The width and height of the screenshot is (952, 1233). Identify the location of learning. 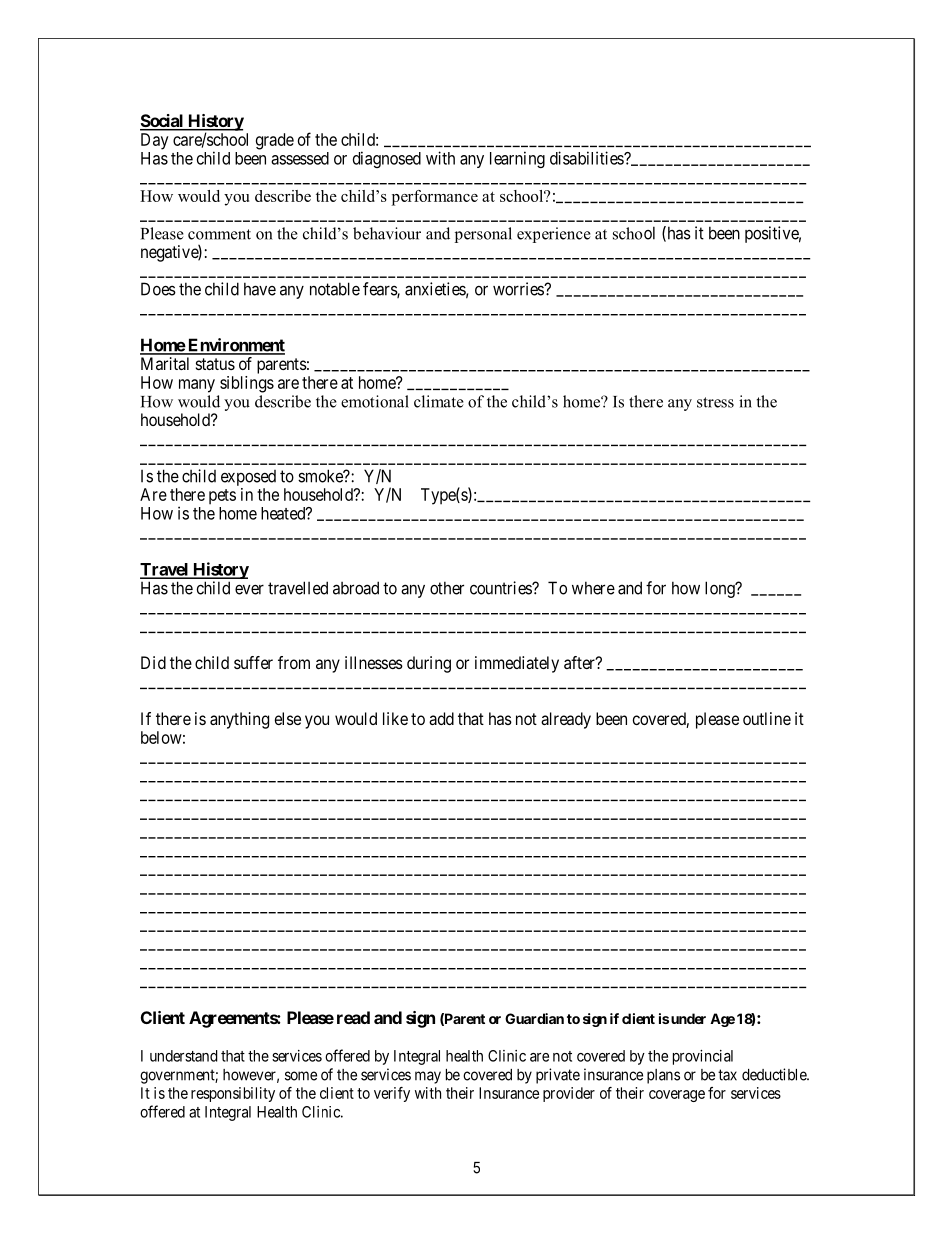
(517, 159).
